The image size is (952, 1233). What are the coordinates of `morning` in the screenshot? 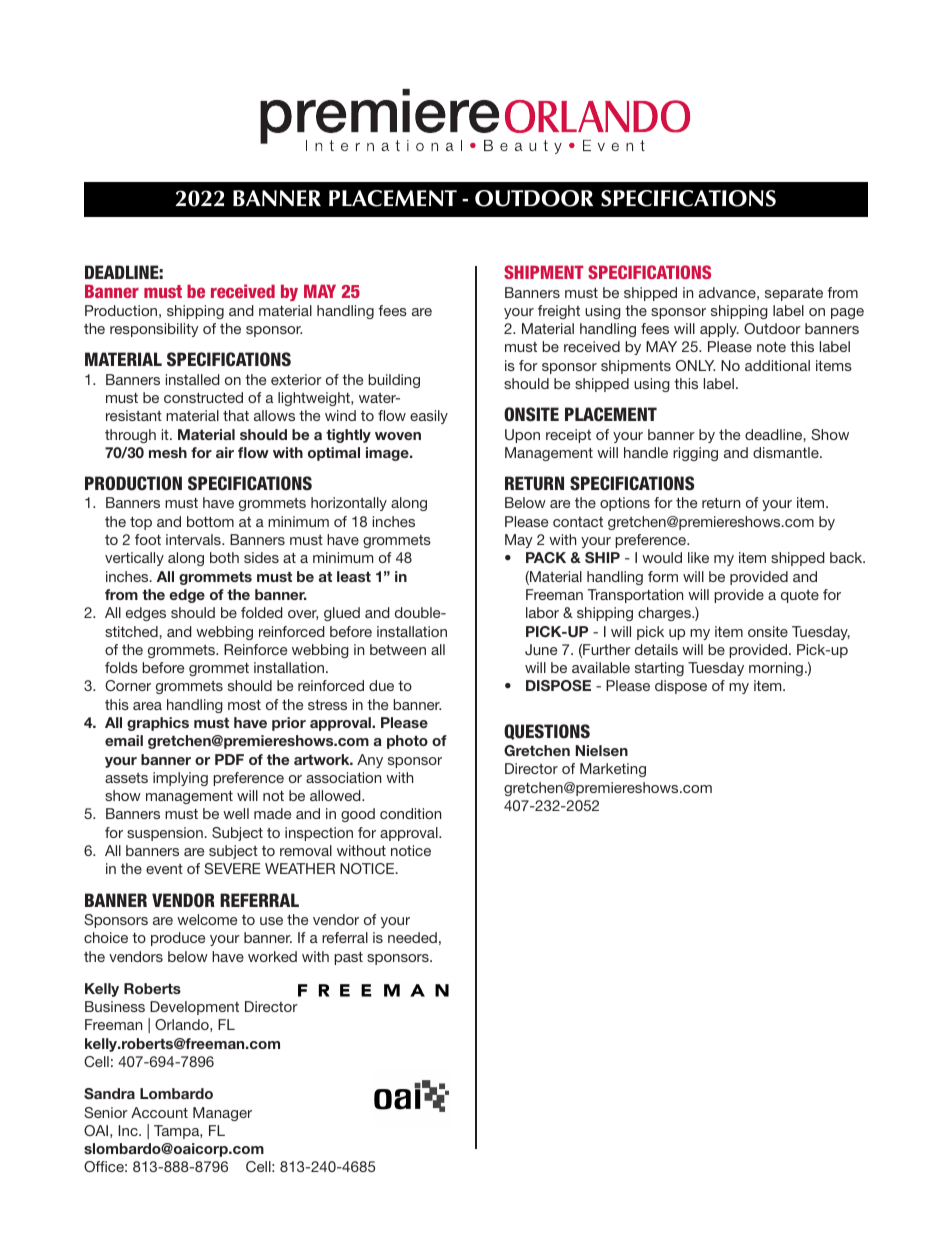 It's located at (776, 669).
